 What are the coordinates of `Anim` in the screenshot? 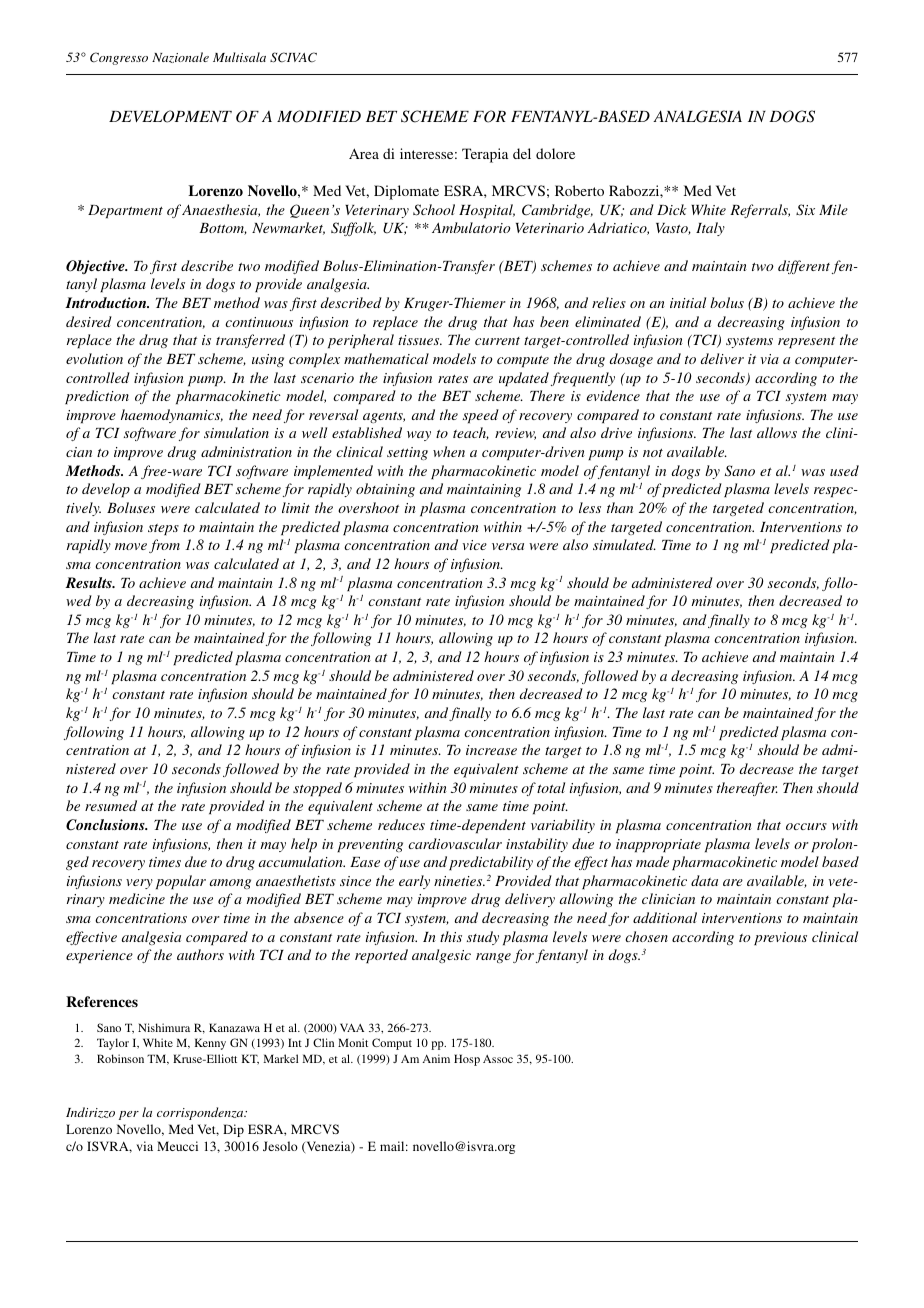 It's located at (436, 1058).
